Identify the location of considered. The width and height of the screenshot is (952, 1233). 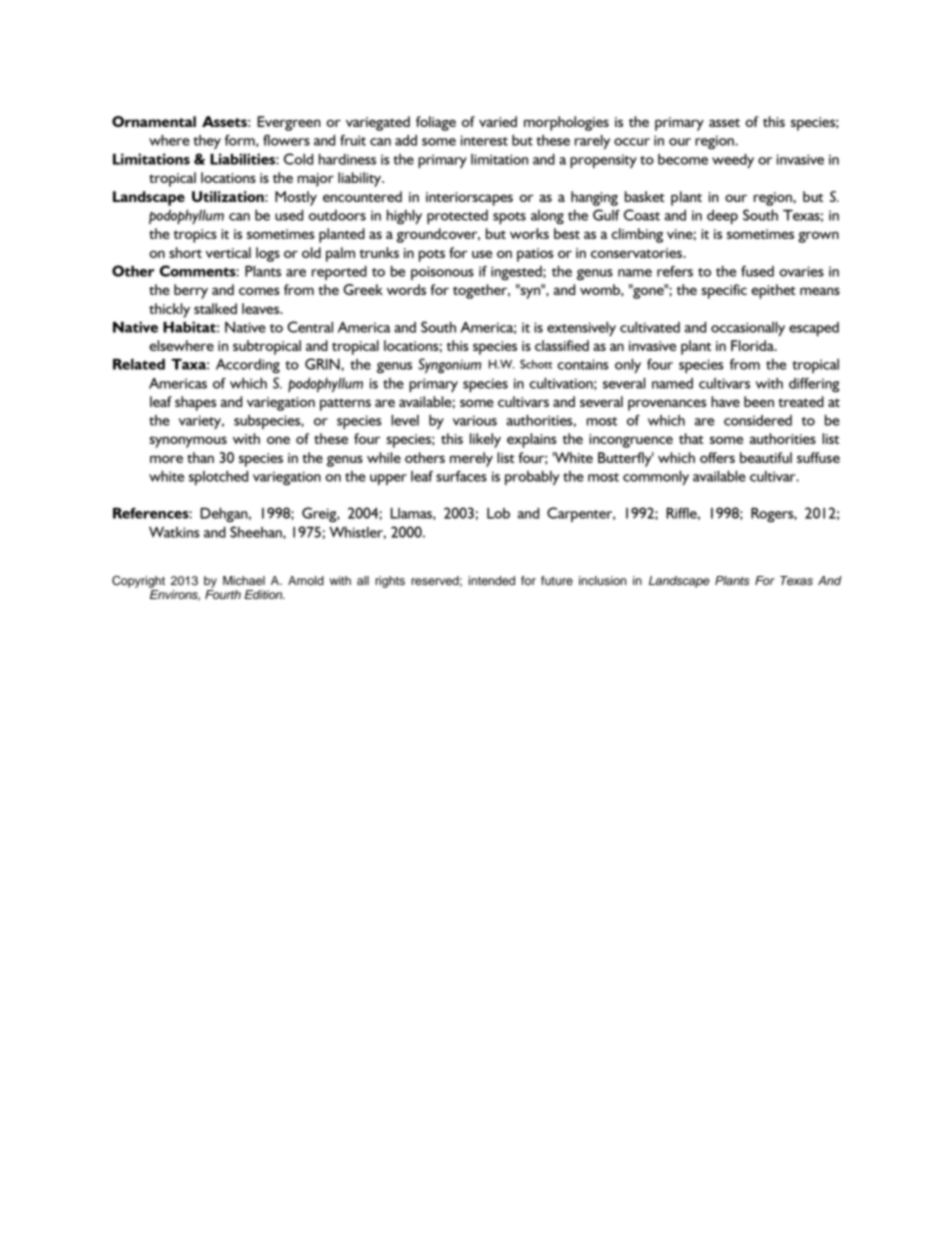
(758, 420).
